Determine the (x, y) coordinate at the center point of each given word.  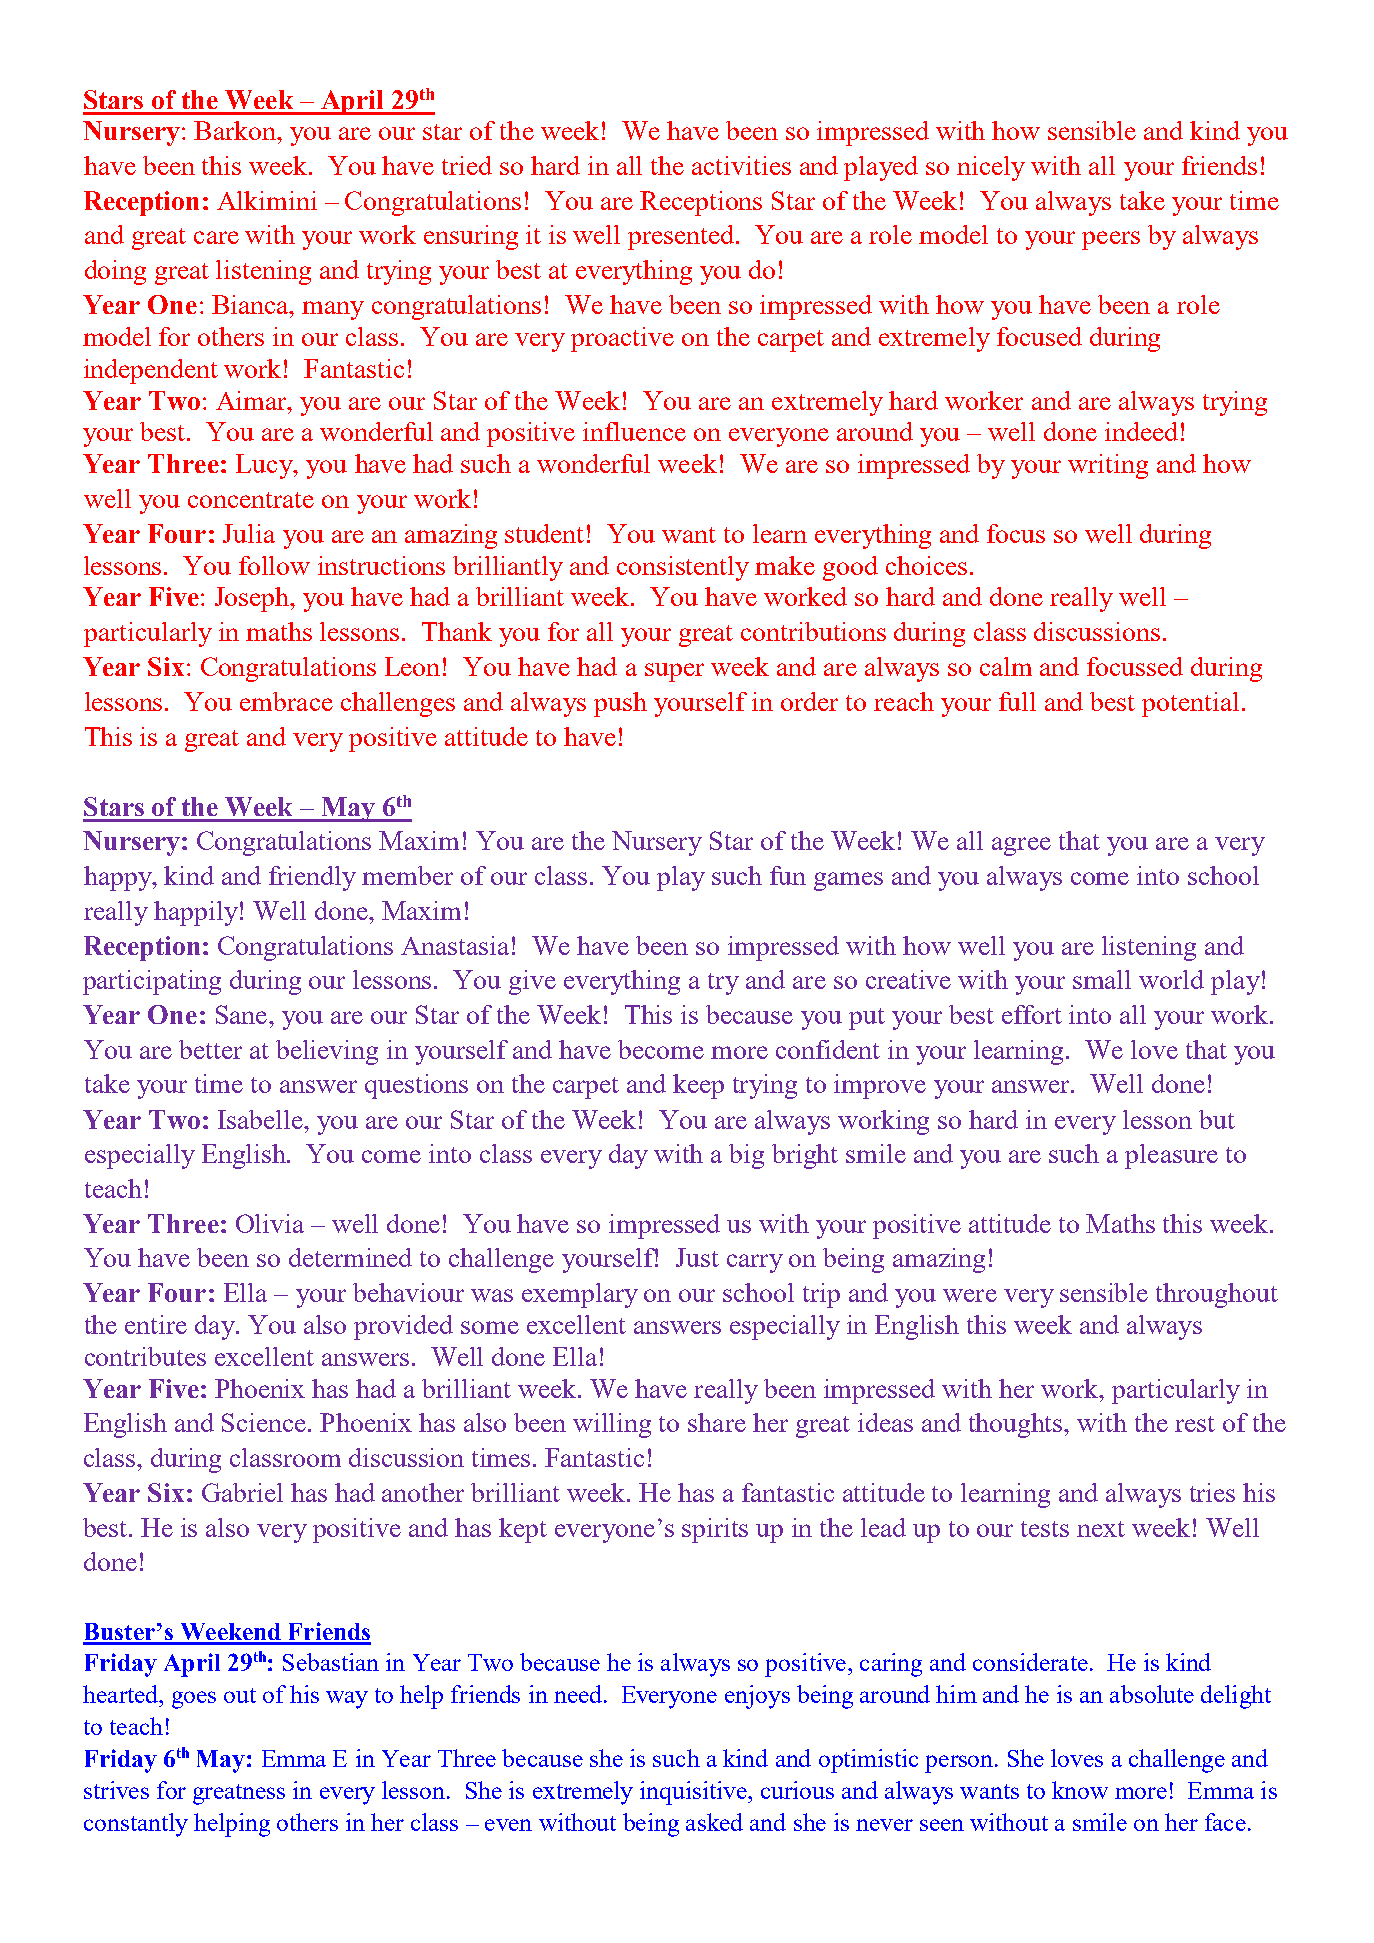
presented (682, 237)
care (216, 237)
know (1080, 1790)
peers (1111, 240)
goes (194, 1700)
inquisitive (694, 1793)
